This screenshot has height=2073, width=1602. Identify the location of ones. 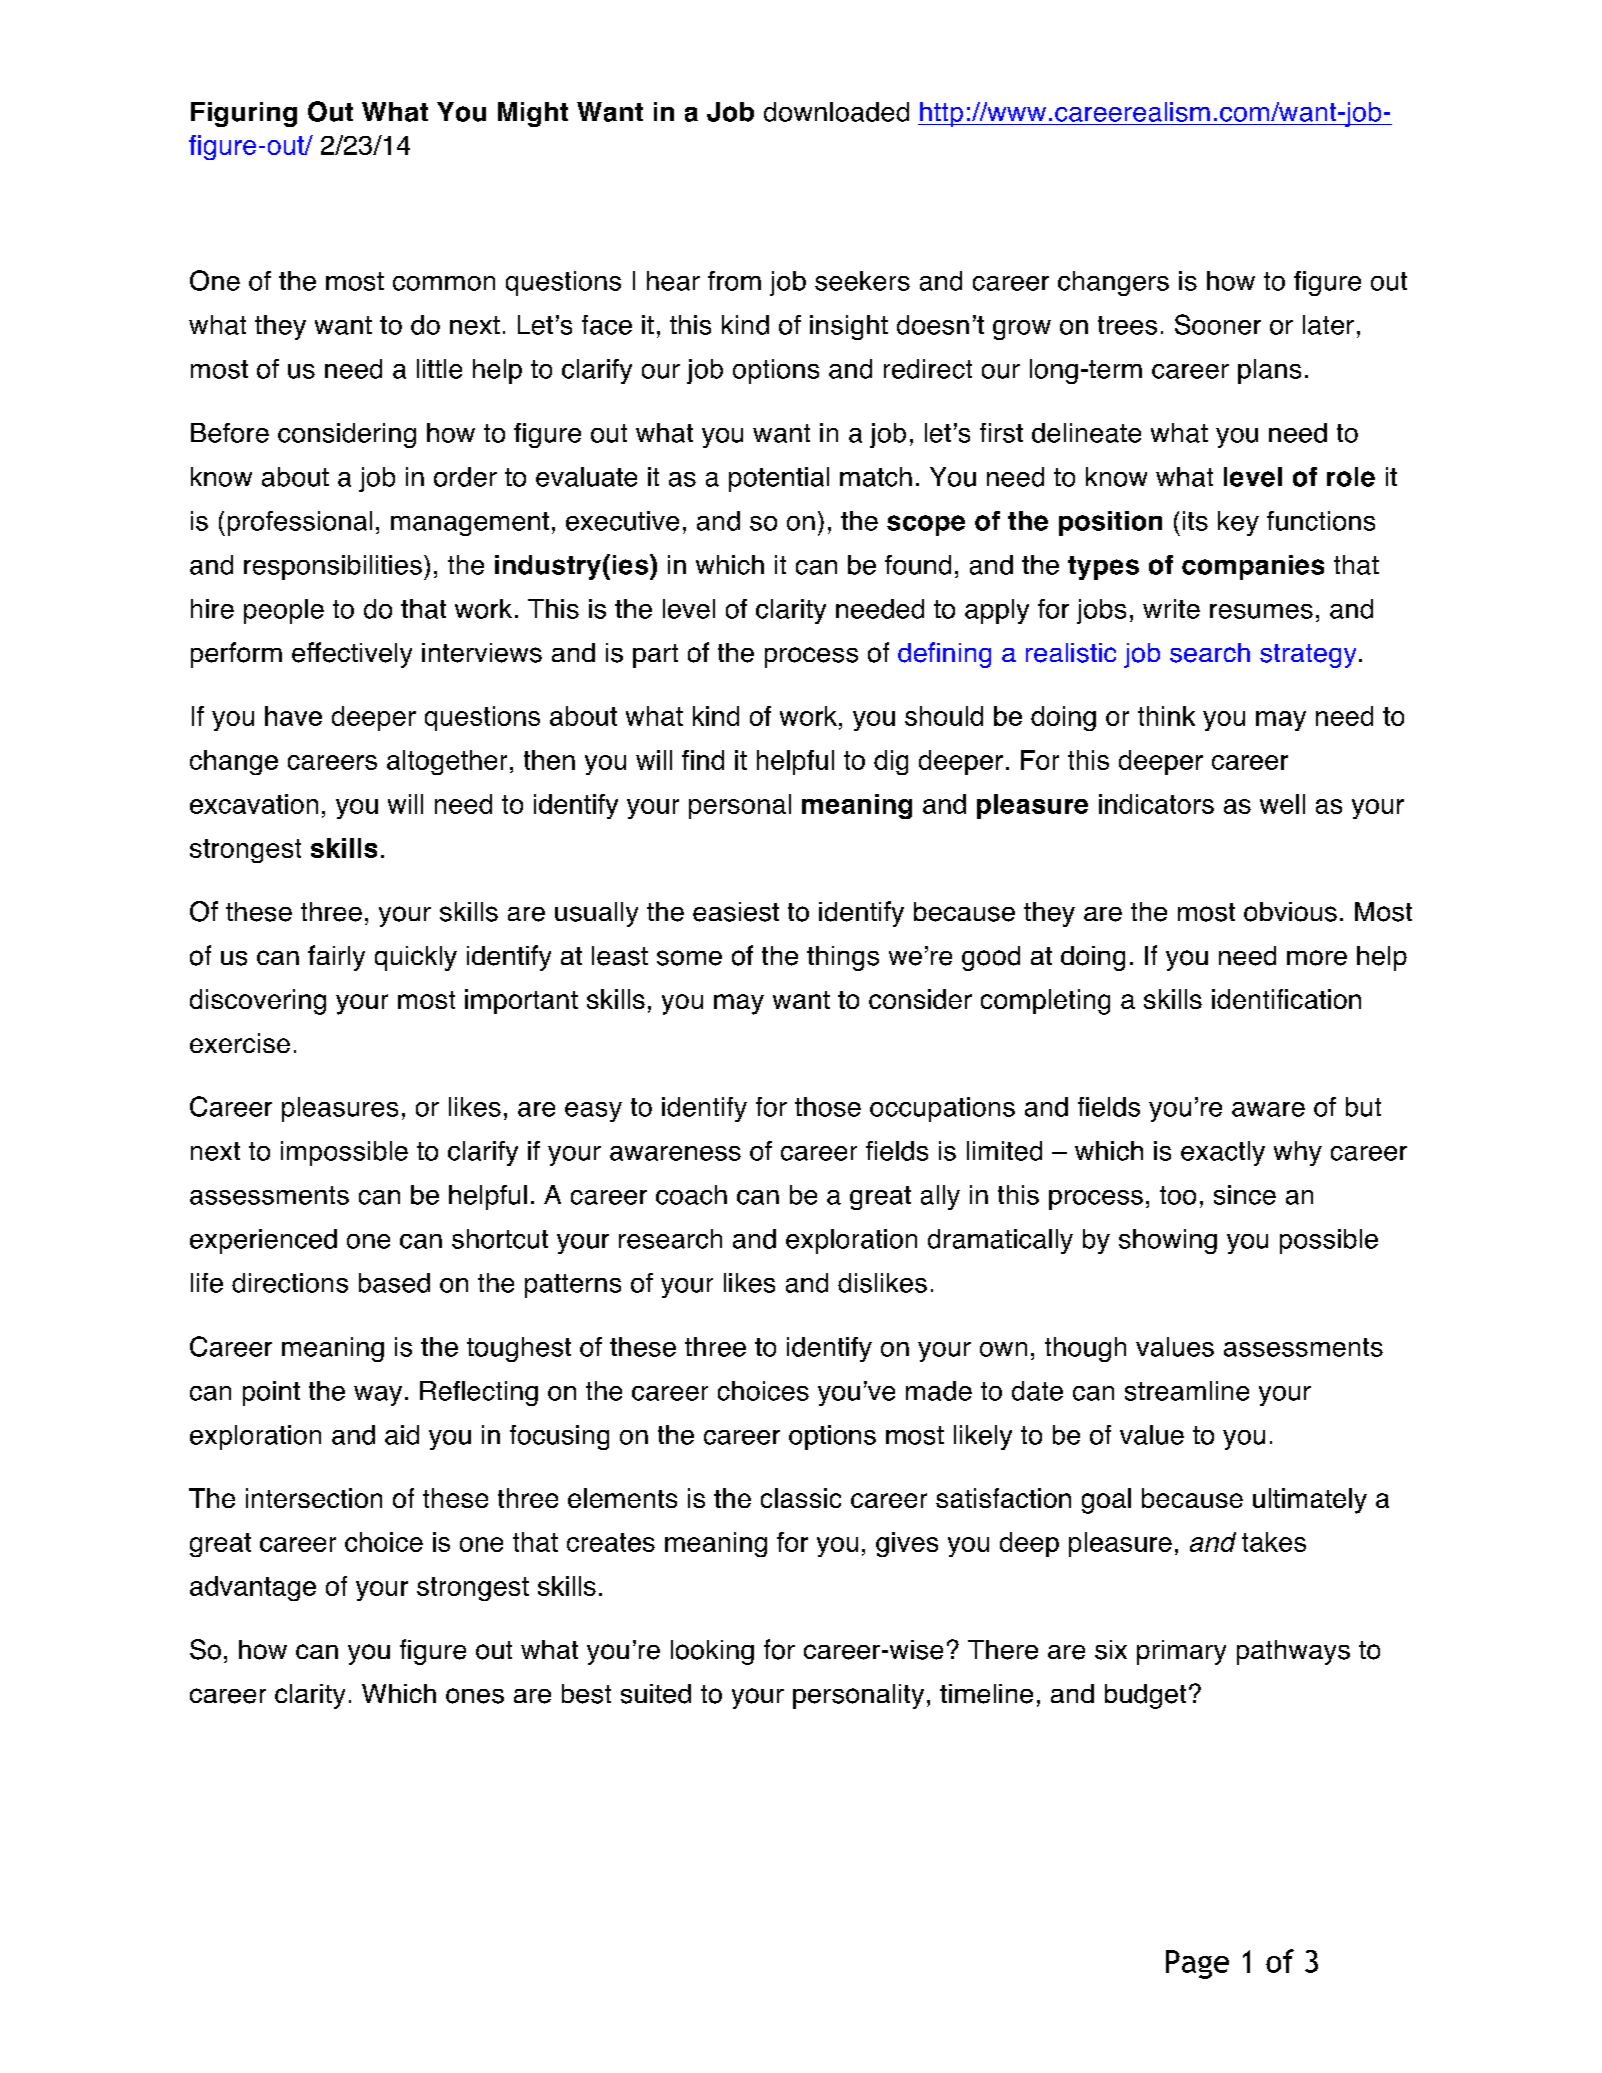
(475, 1696).
